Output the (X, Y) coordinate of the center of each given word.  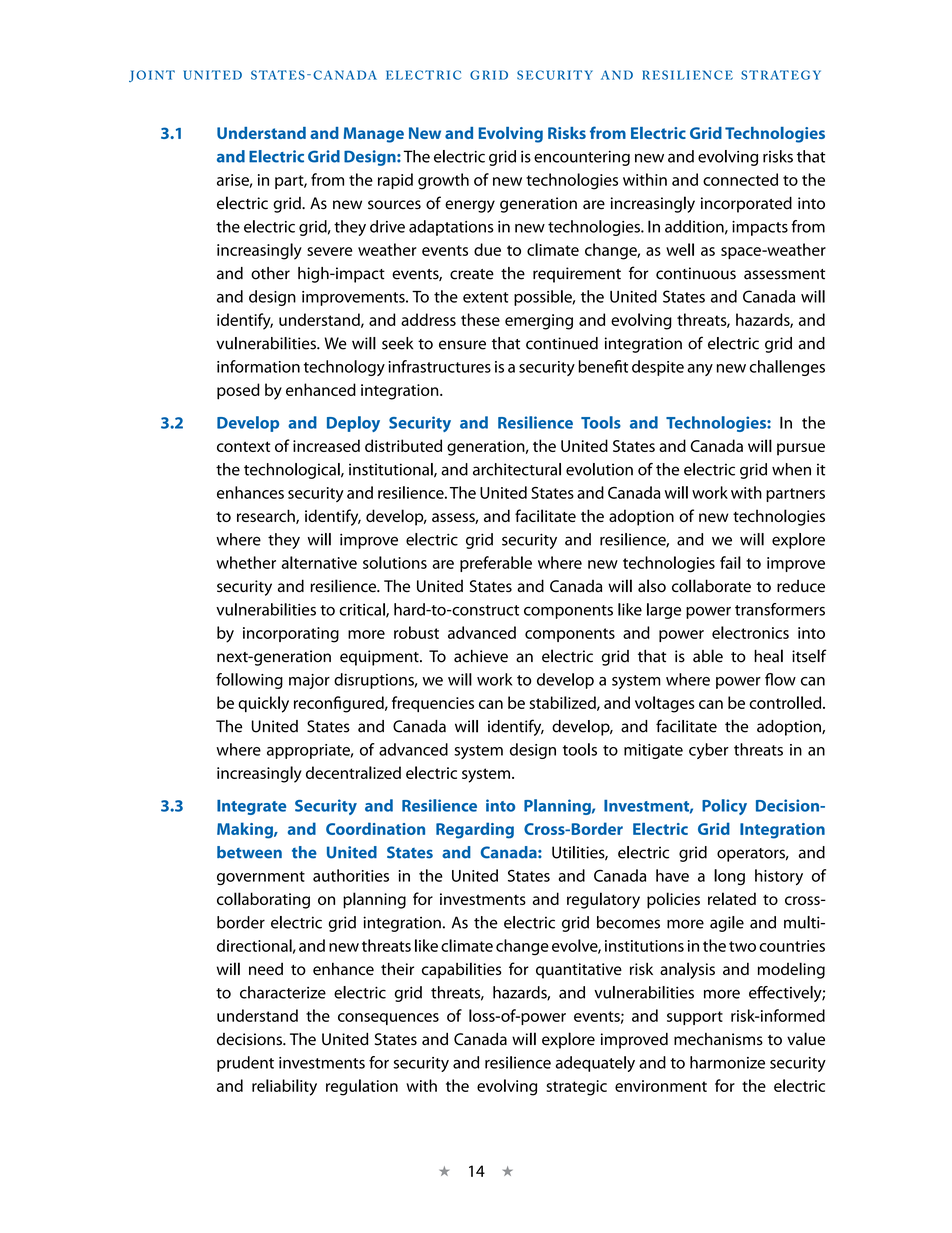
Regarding (475, 830)
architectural (517, 469)
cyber (709, 751)
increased (326, 445)
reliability (284, 1087)
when (791, 469)
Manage (374, 135)
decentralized (353, 772)
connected (740, 179)
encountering (582, 158)
